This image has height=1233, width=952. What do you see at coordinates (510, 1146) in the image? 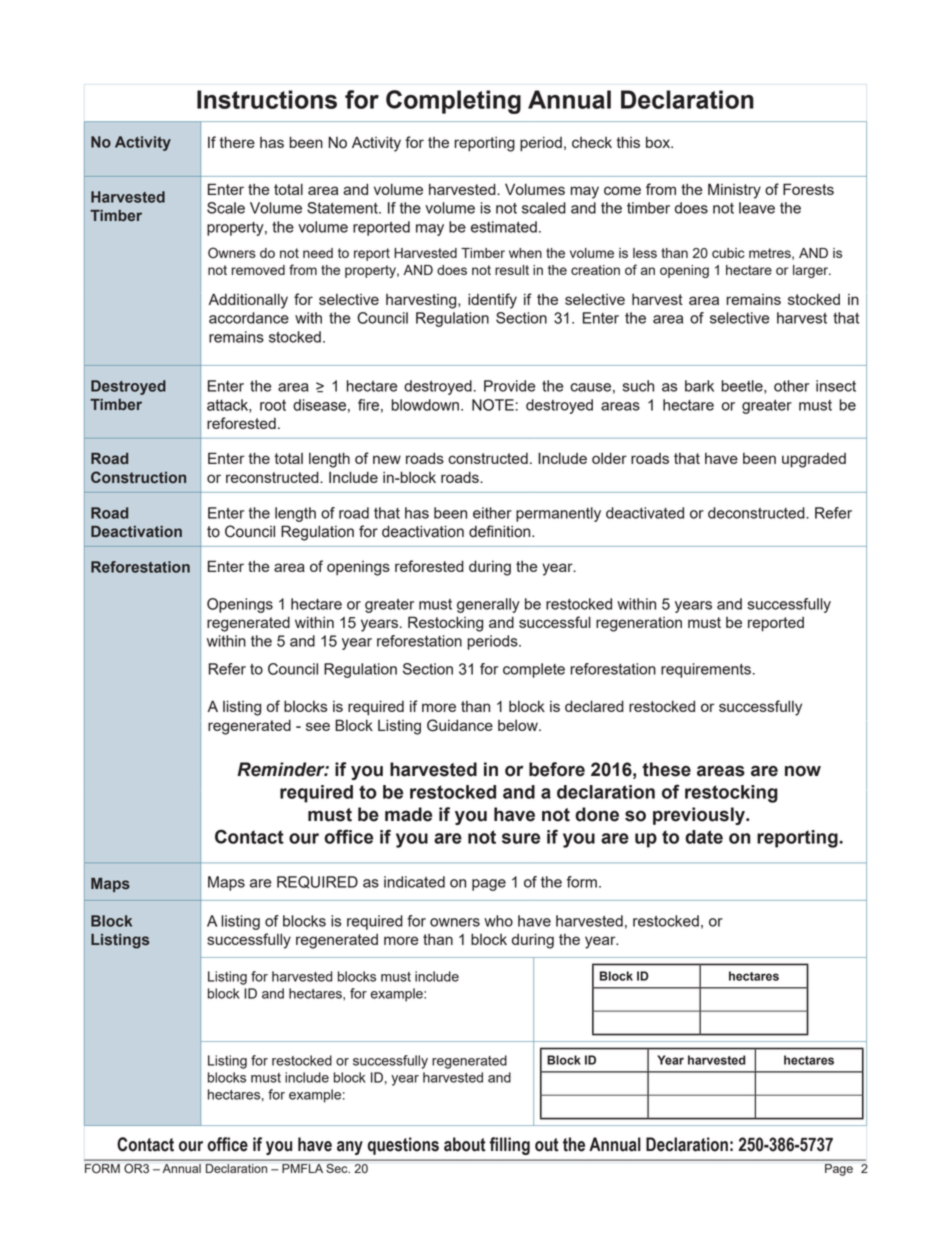
I see `filling` at bounding box center [510, 1146].
